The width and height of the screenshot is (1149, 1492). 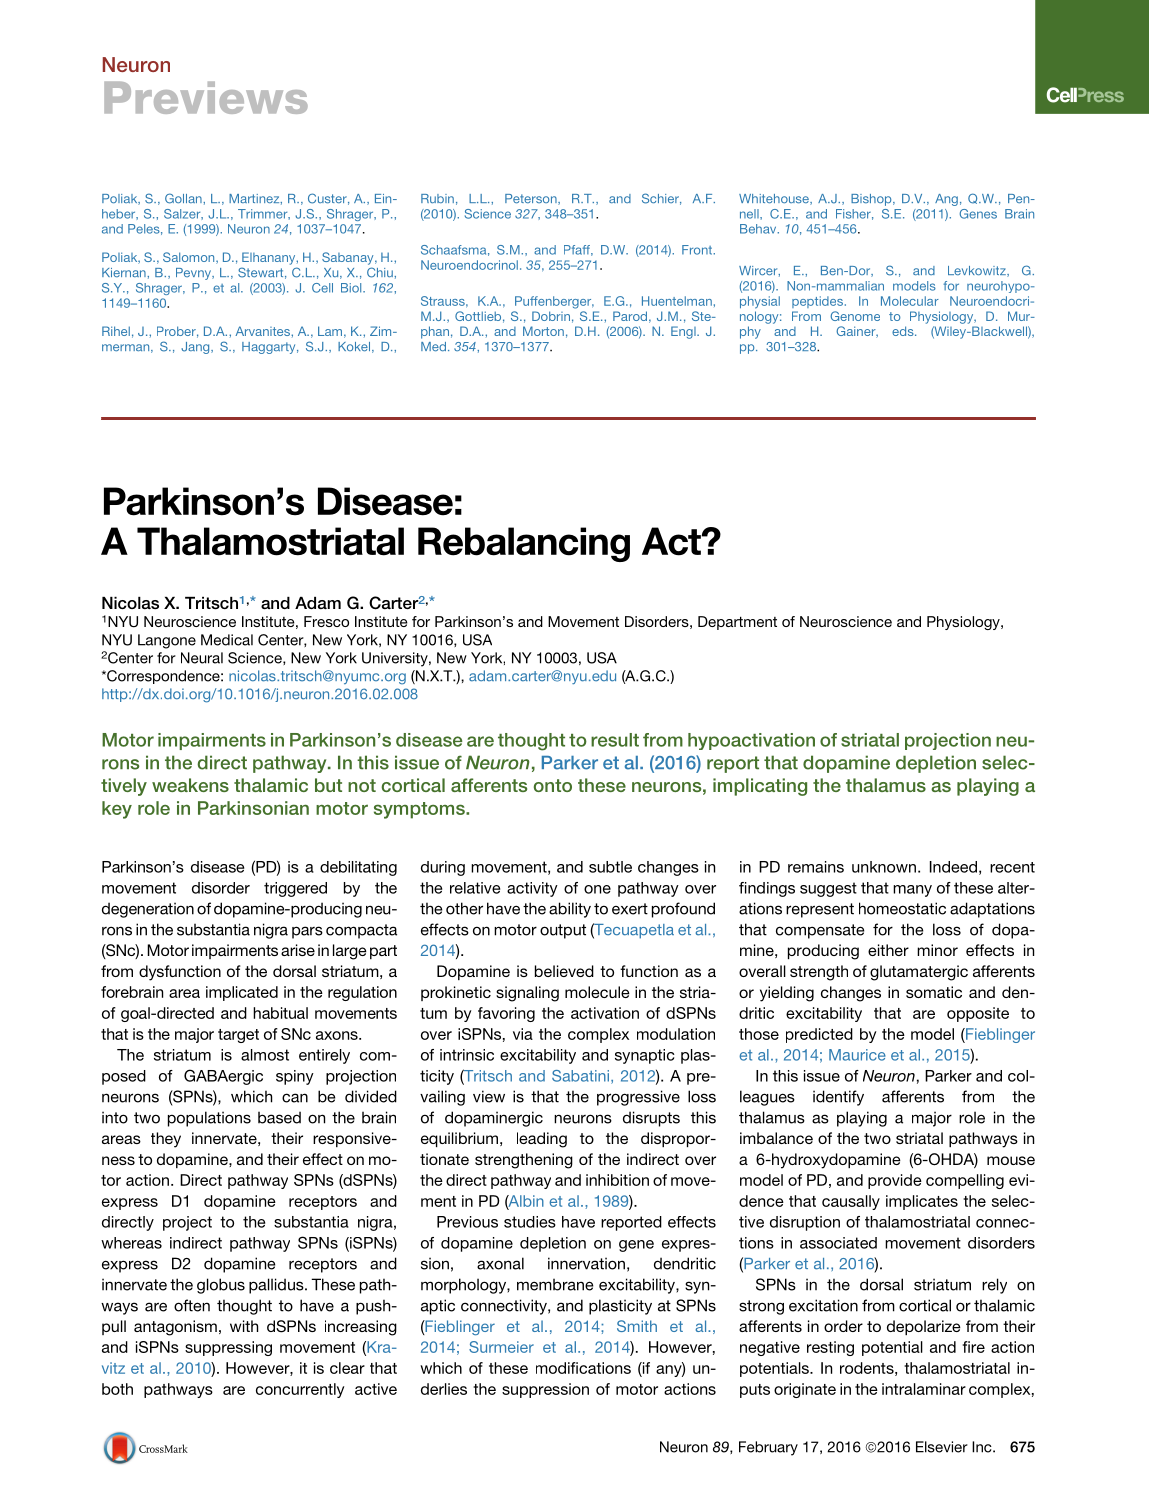 What do you see at coordinates (615, 740) in the screenshot?
I see `result` at bounding box center [615, 740].
